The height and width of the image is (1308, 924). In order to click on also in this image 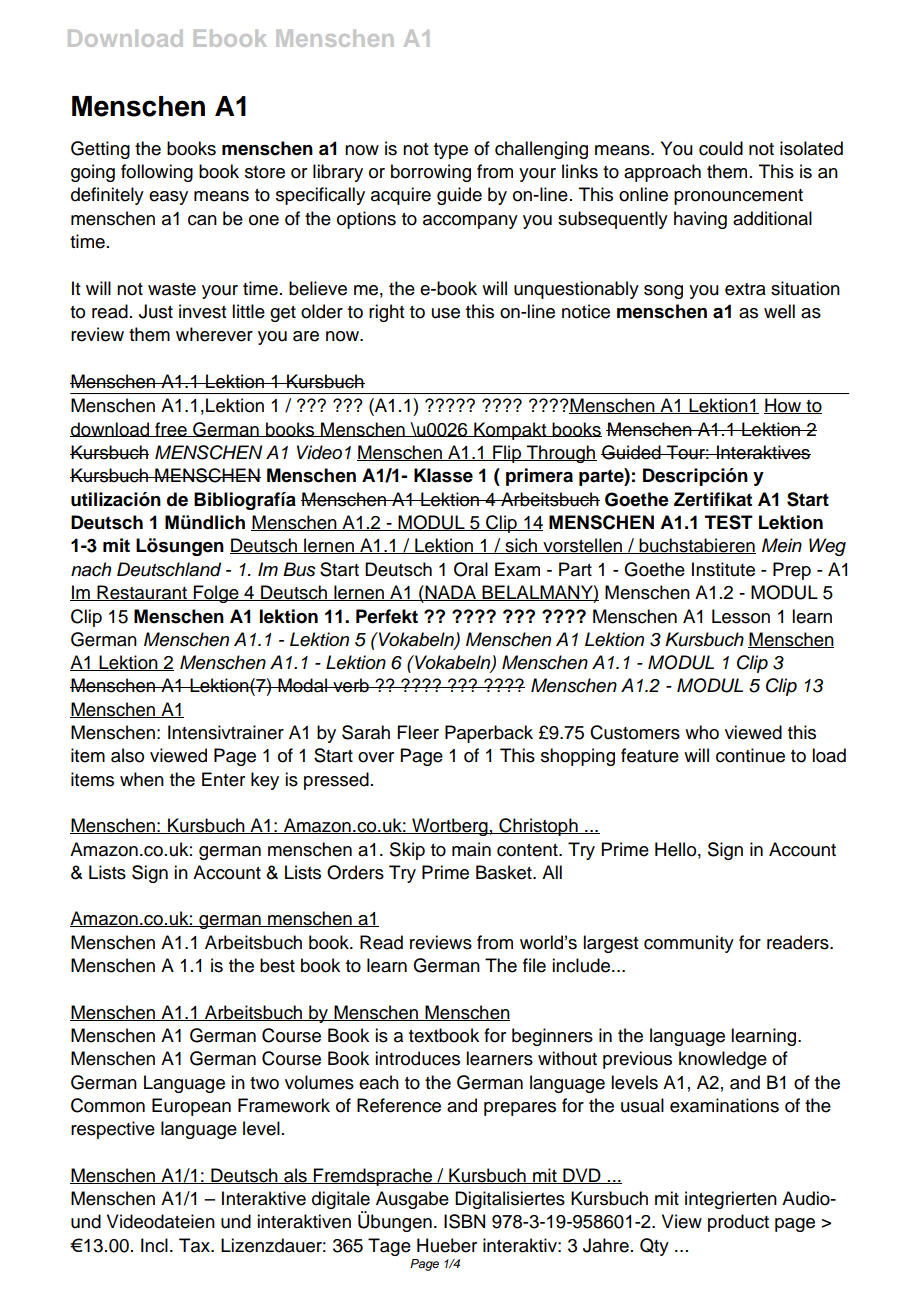, I will do `click(127, 755)`.
